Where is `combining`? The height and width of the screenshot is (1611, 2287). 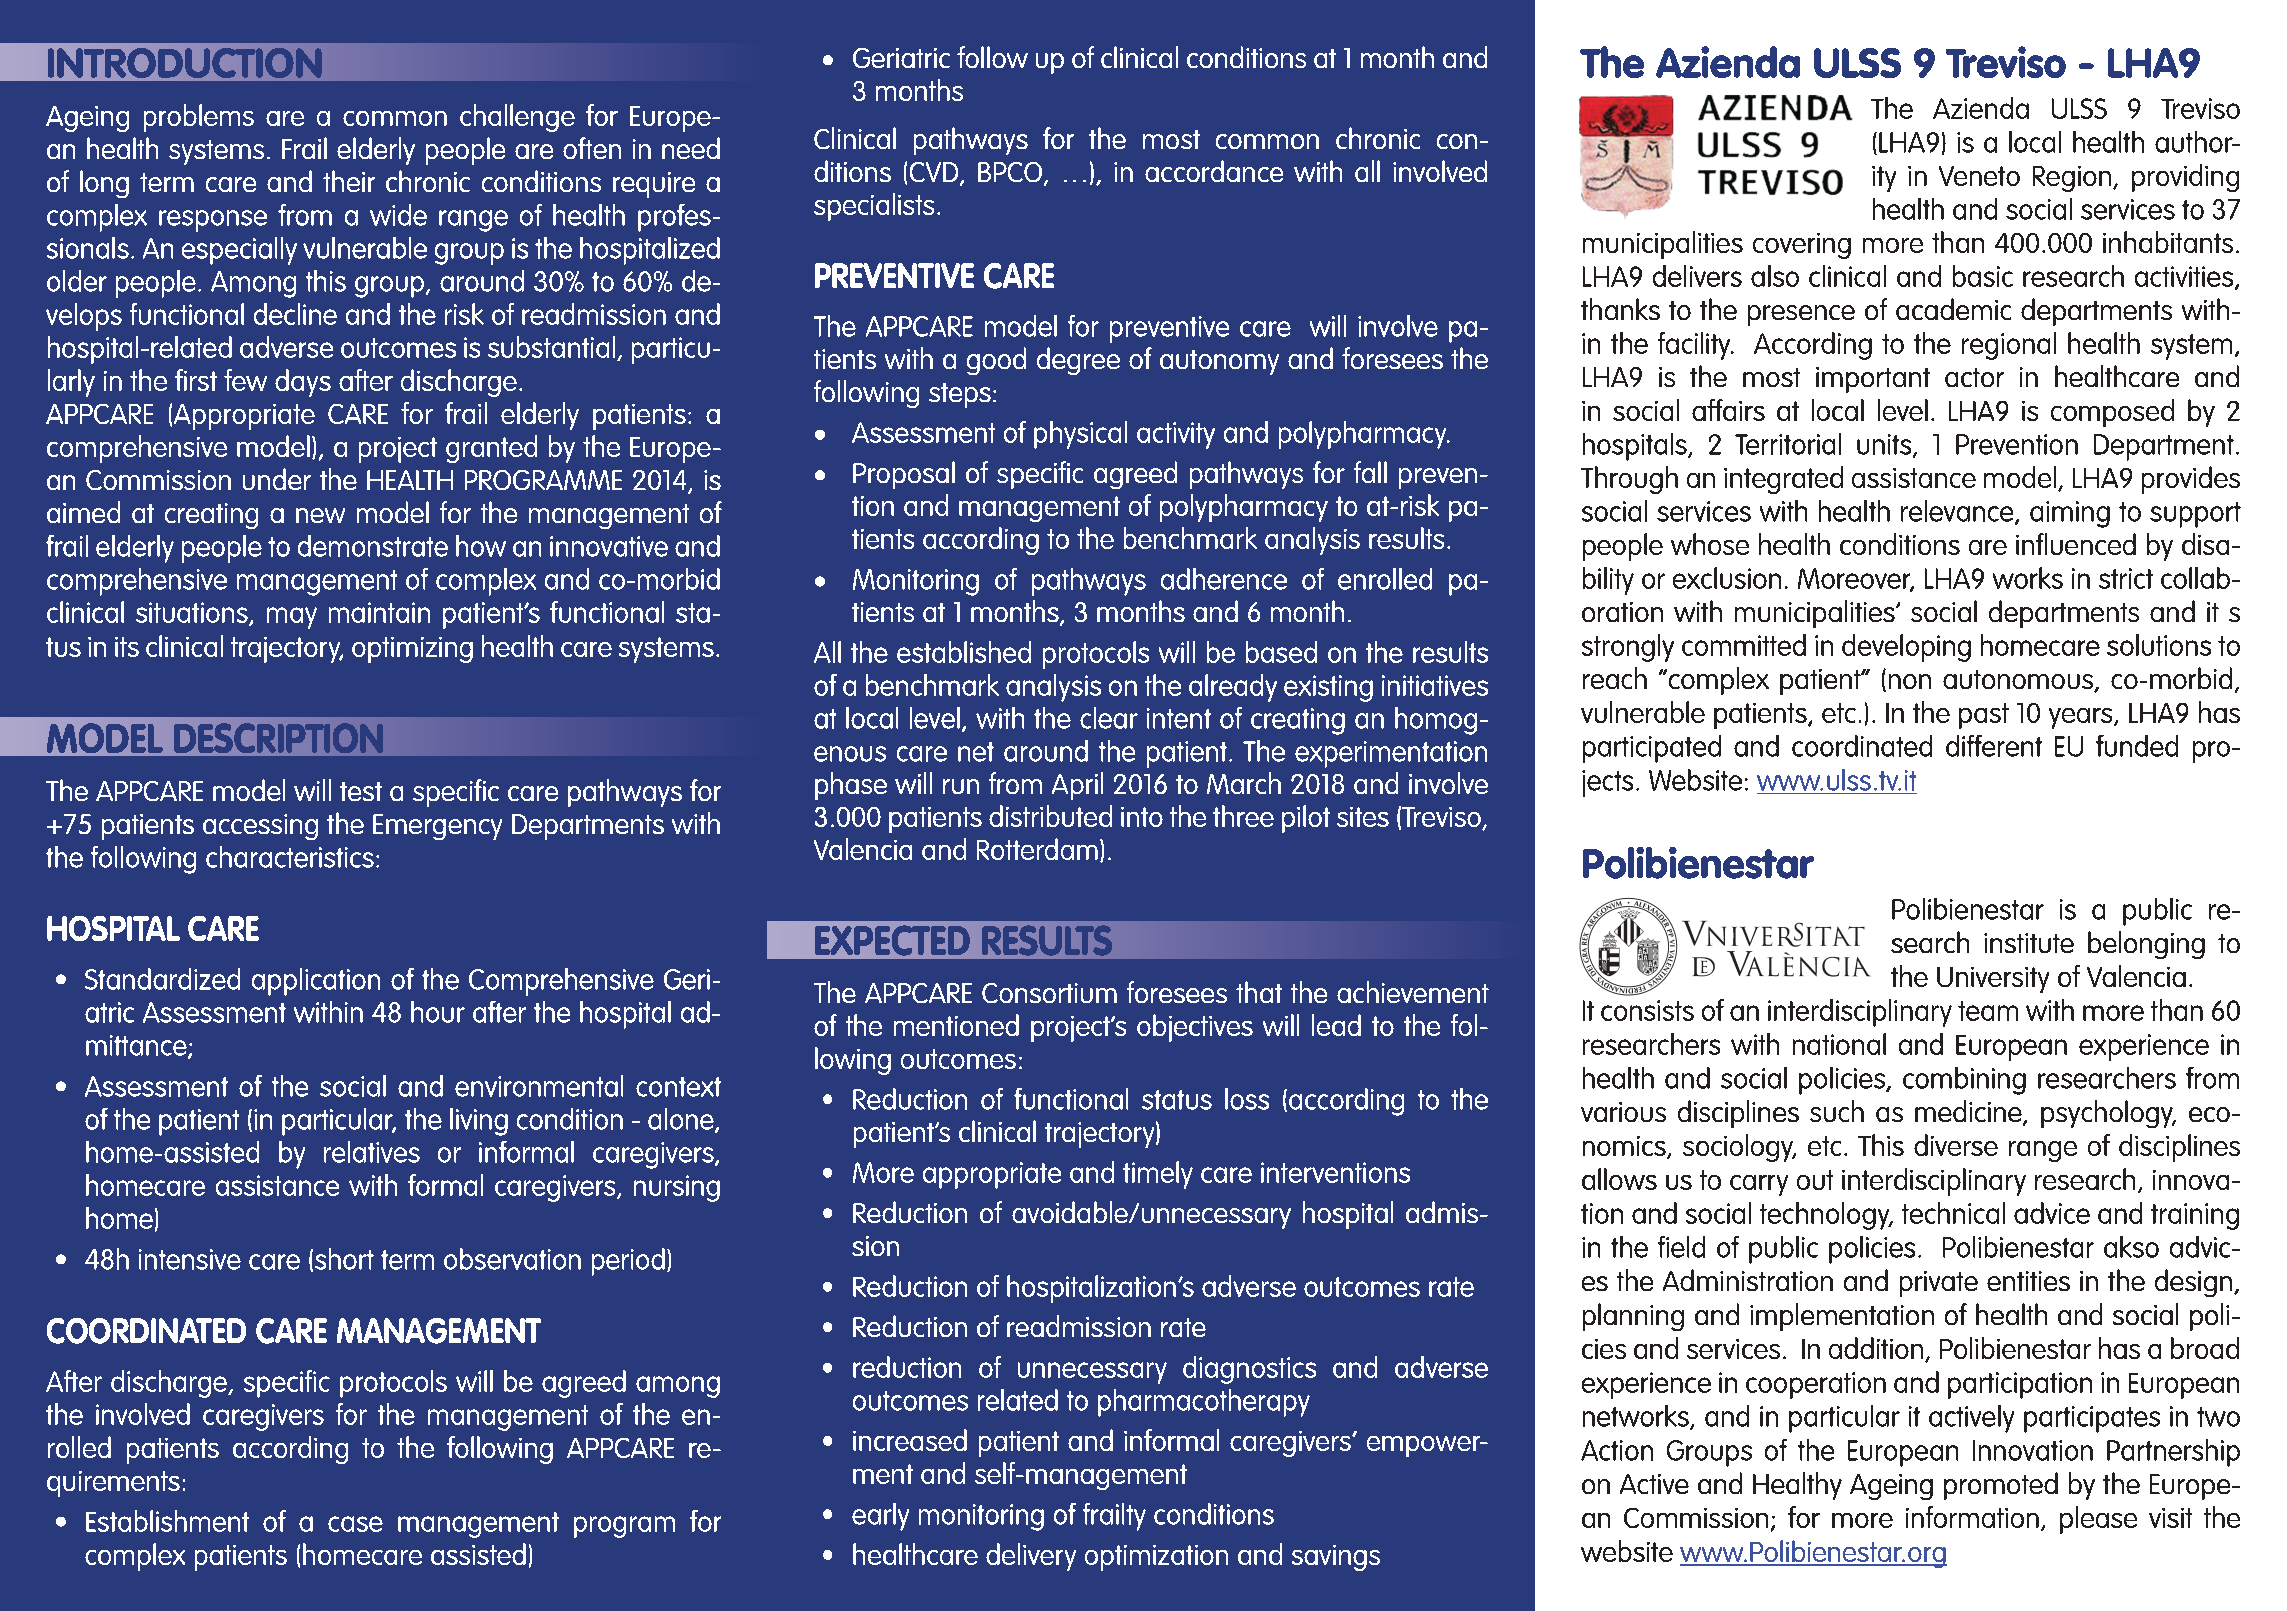 combining is located at coordinates (1964, 1081).
